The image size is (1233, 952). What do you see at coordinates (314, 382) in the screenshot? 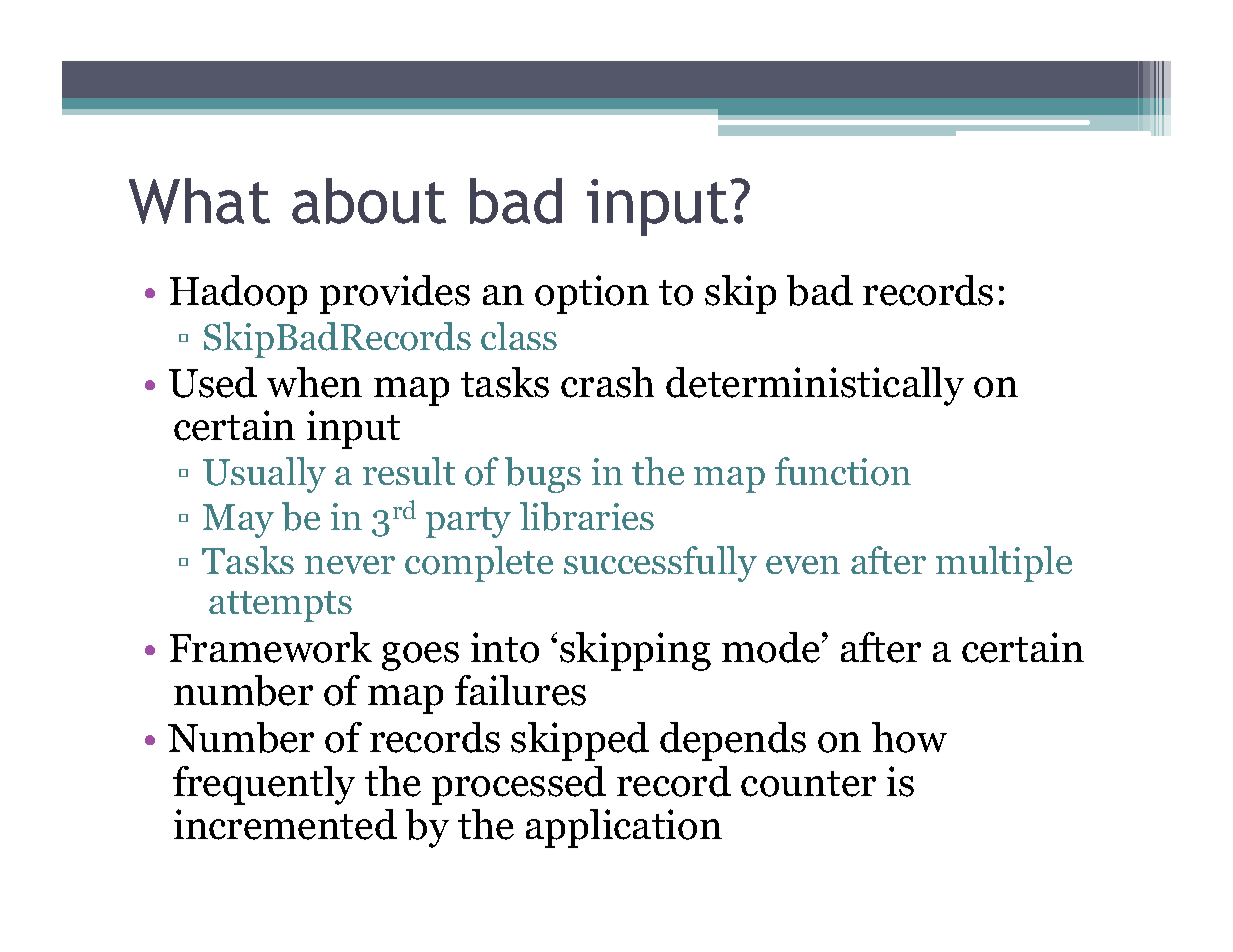
I see `when` at bounding box center [314, 382].
